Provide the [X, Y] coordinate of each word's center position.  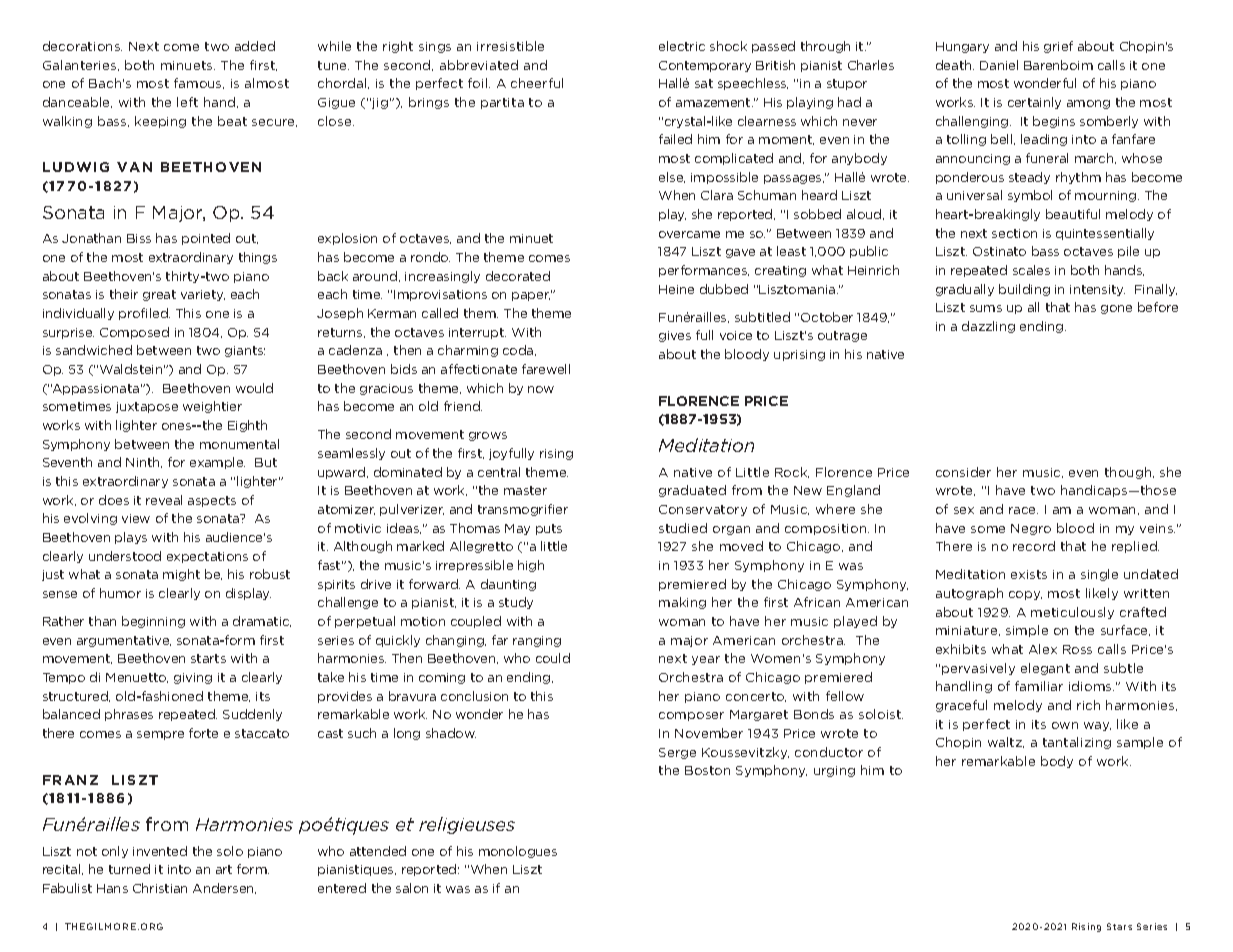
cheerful [537, 83]
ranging [537, 641]
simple [1027, 631]
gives [675, 336]
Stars [1119, 926]
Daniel [999, 65]
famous [199, 83]
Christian [160, 888]
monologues [518, 852]
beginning [153, 622]
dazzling [988, 327]
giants [245, 351]
